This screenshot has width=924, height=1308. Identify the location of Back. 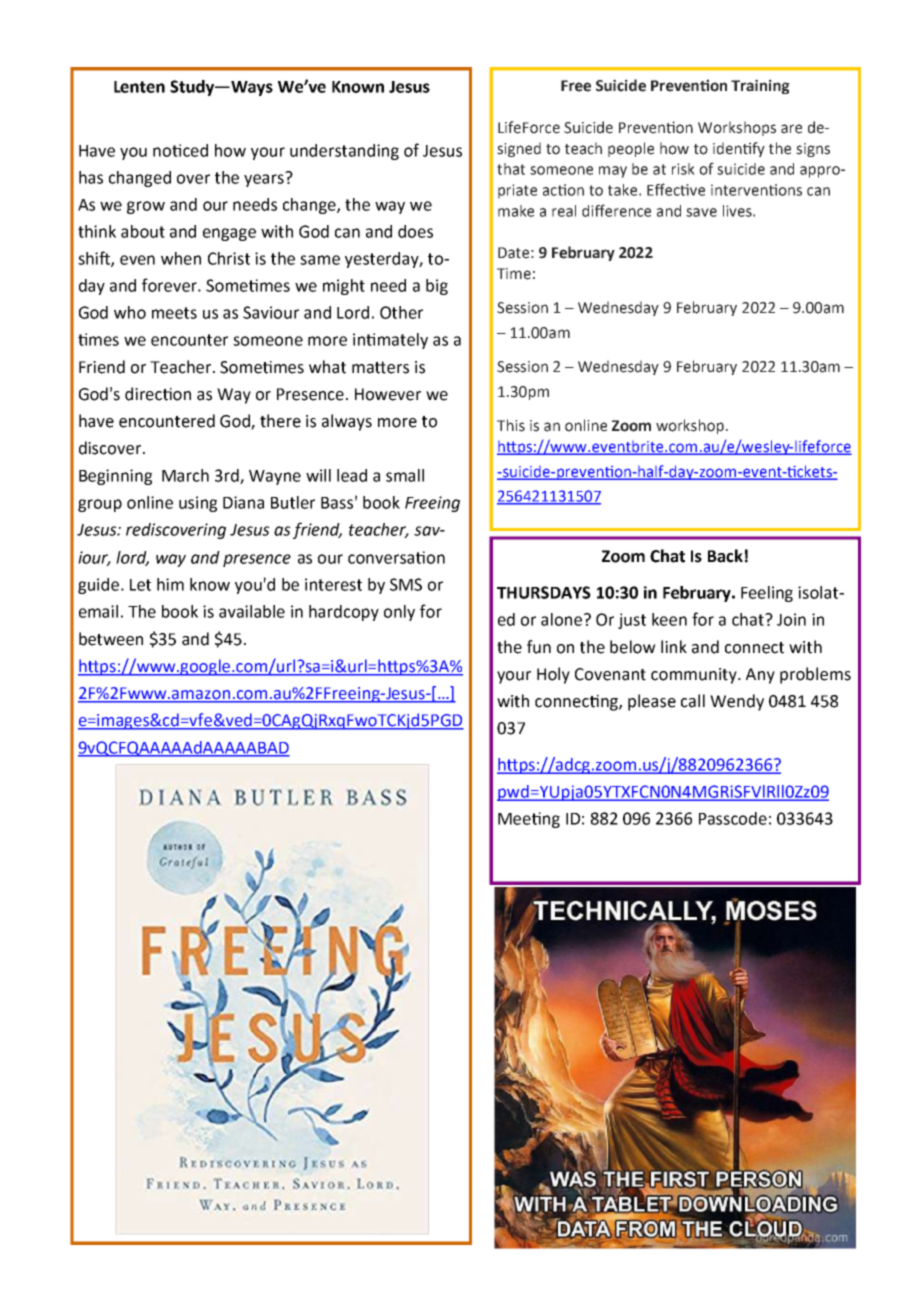
(725, 556).
